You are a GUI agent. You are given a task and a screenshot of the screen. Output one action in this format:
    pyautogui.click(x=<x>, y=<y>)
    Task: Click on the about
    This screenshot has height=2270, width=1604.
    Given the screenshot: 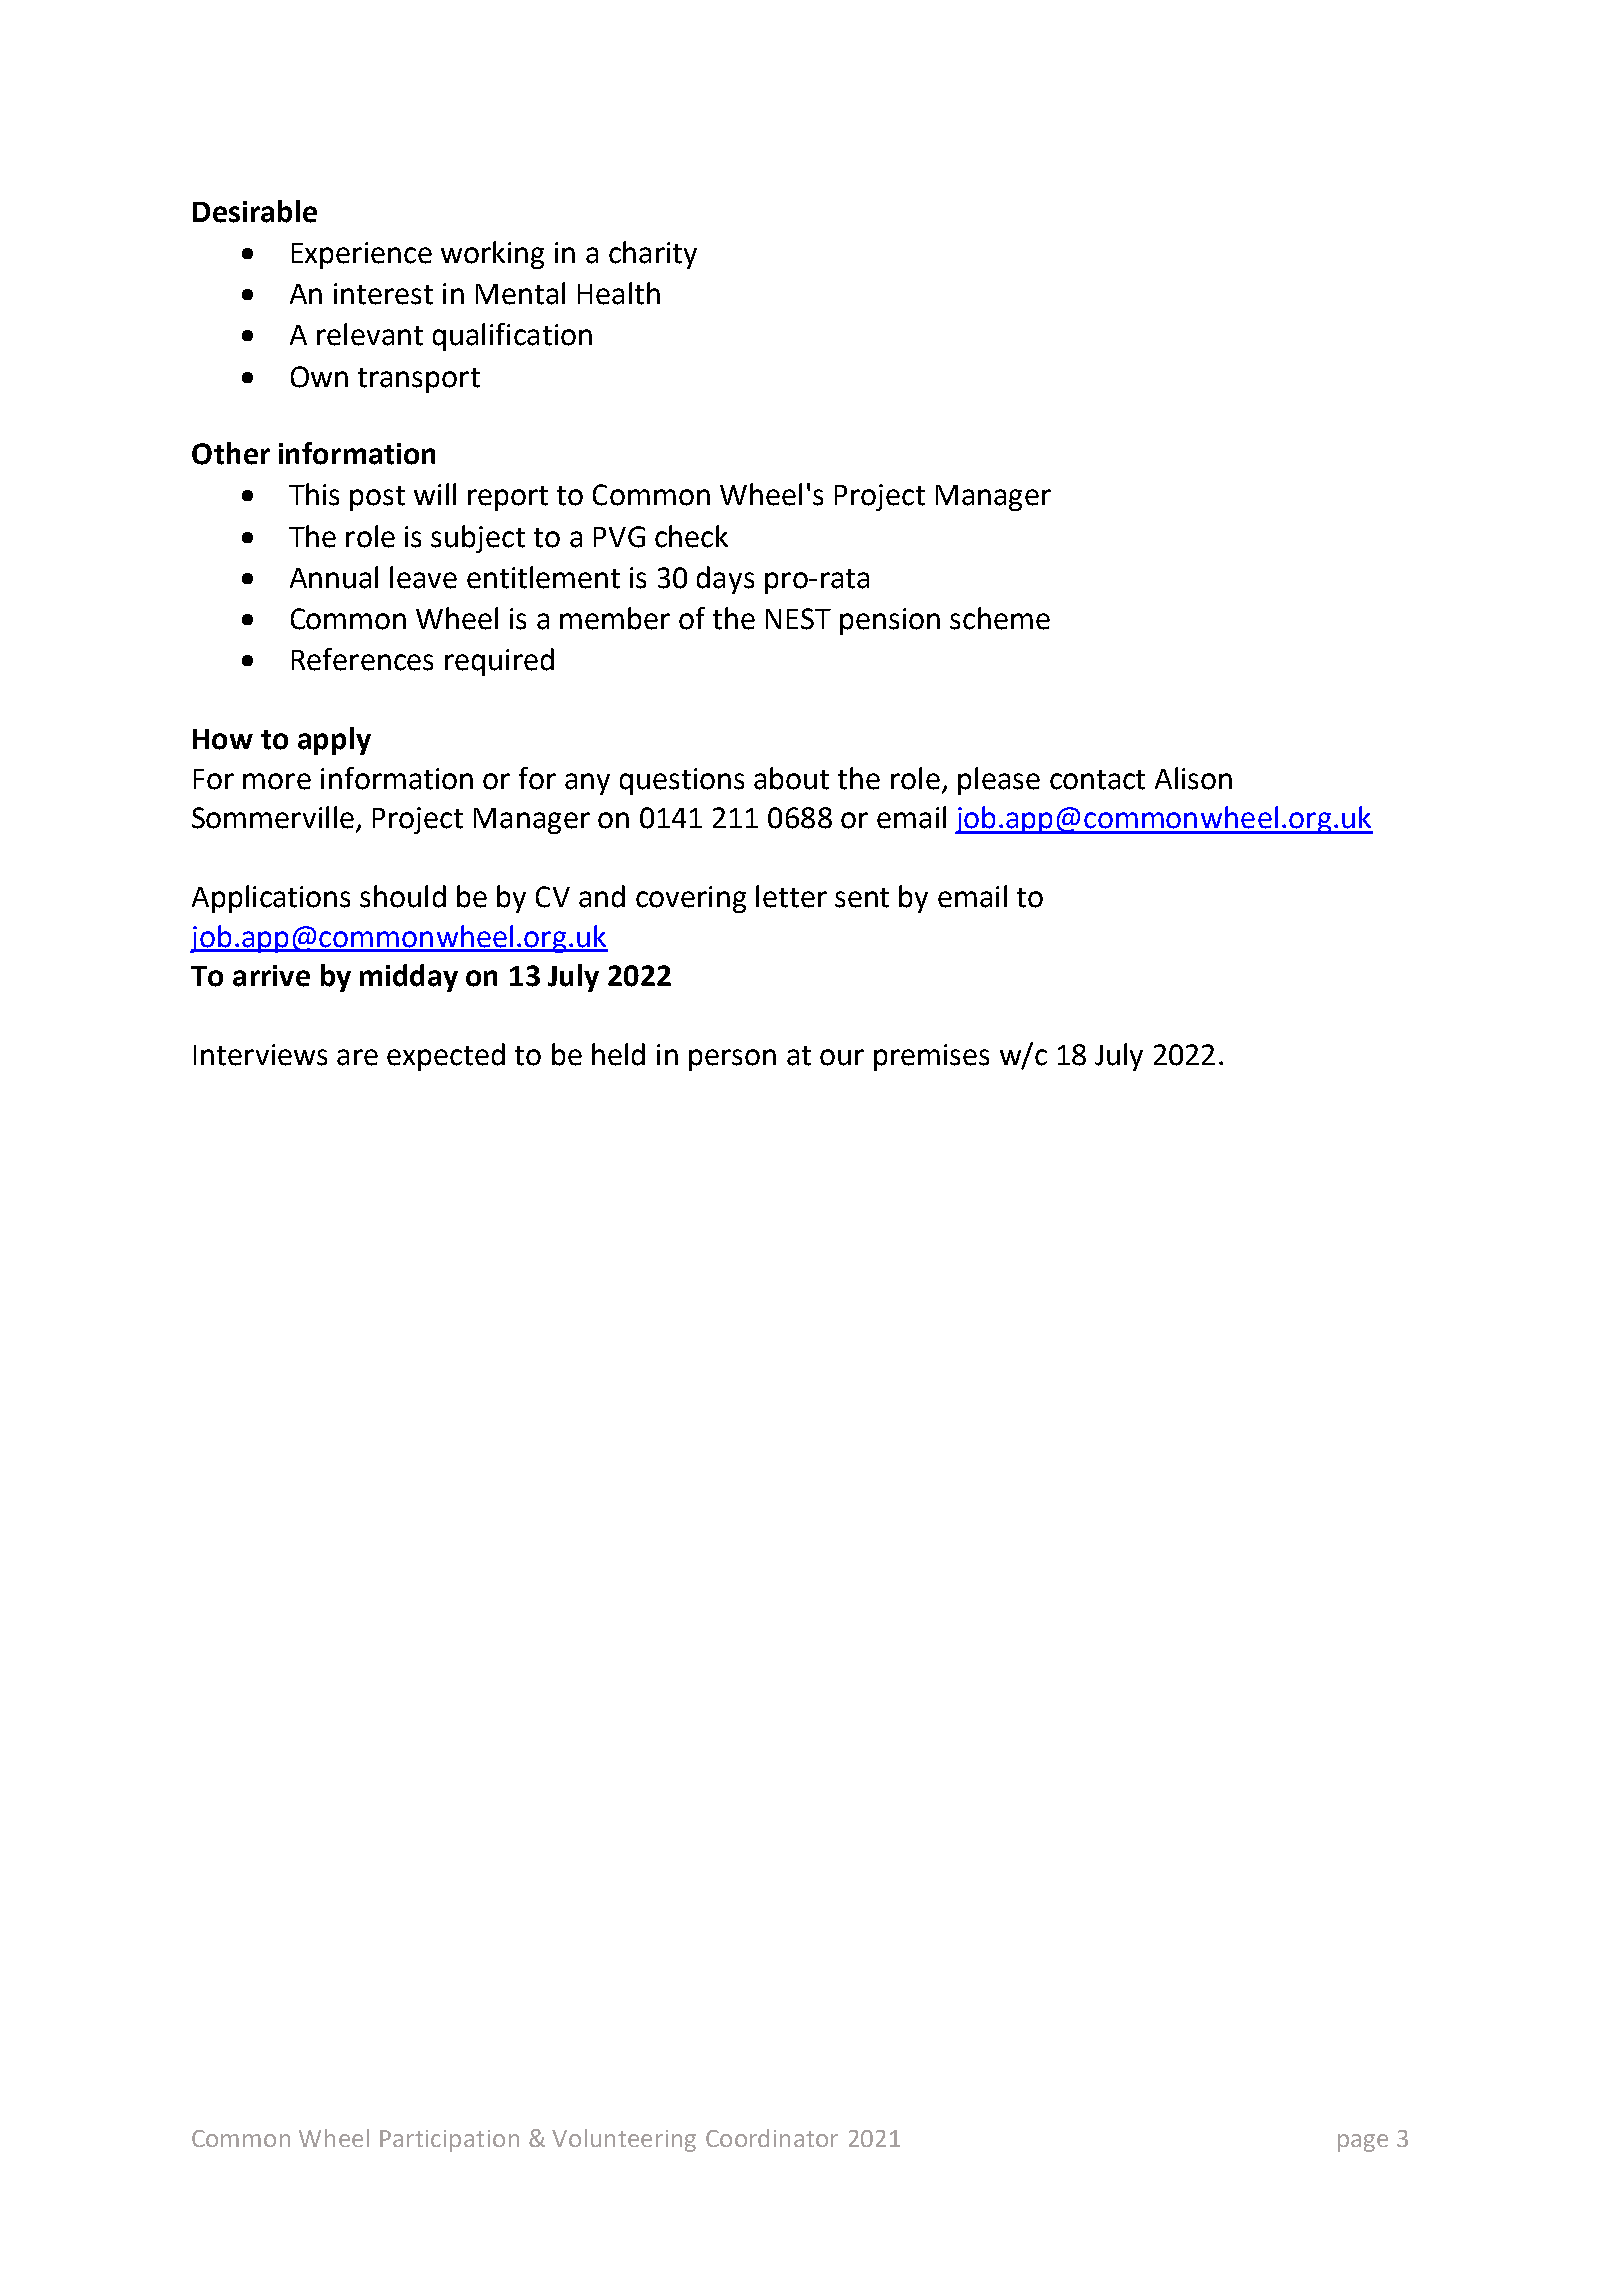 What is the action you would take?
    pyautogui.click(x=791, y=778)
